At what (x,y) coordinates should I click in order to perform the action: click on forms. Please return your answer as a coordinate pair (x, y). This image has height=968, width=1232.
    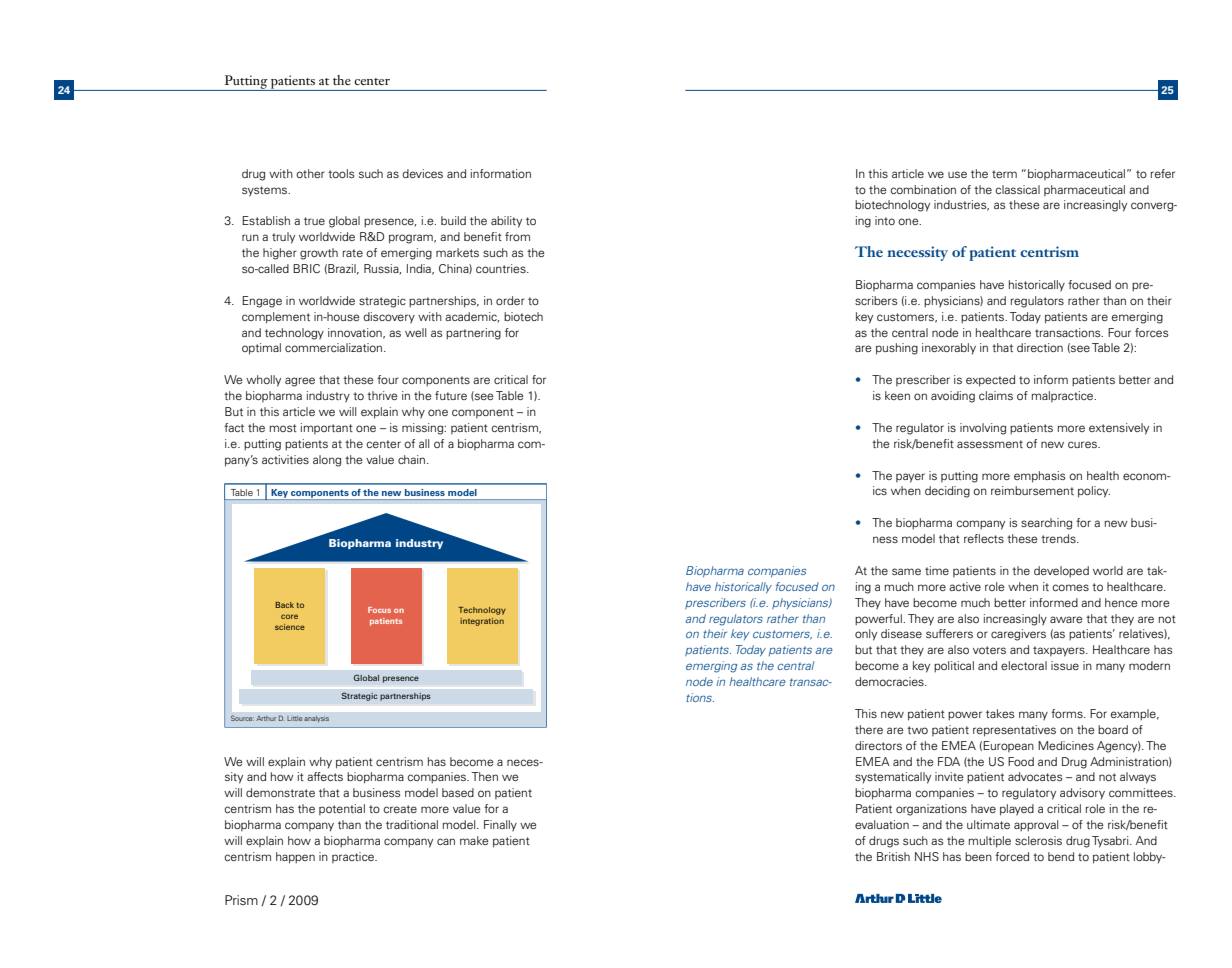
    Looking at the image, I should click on (1068, 713).
